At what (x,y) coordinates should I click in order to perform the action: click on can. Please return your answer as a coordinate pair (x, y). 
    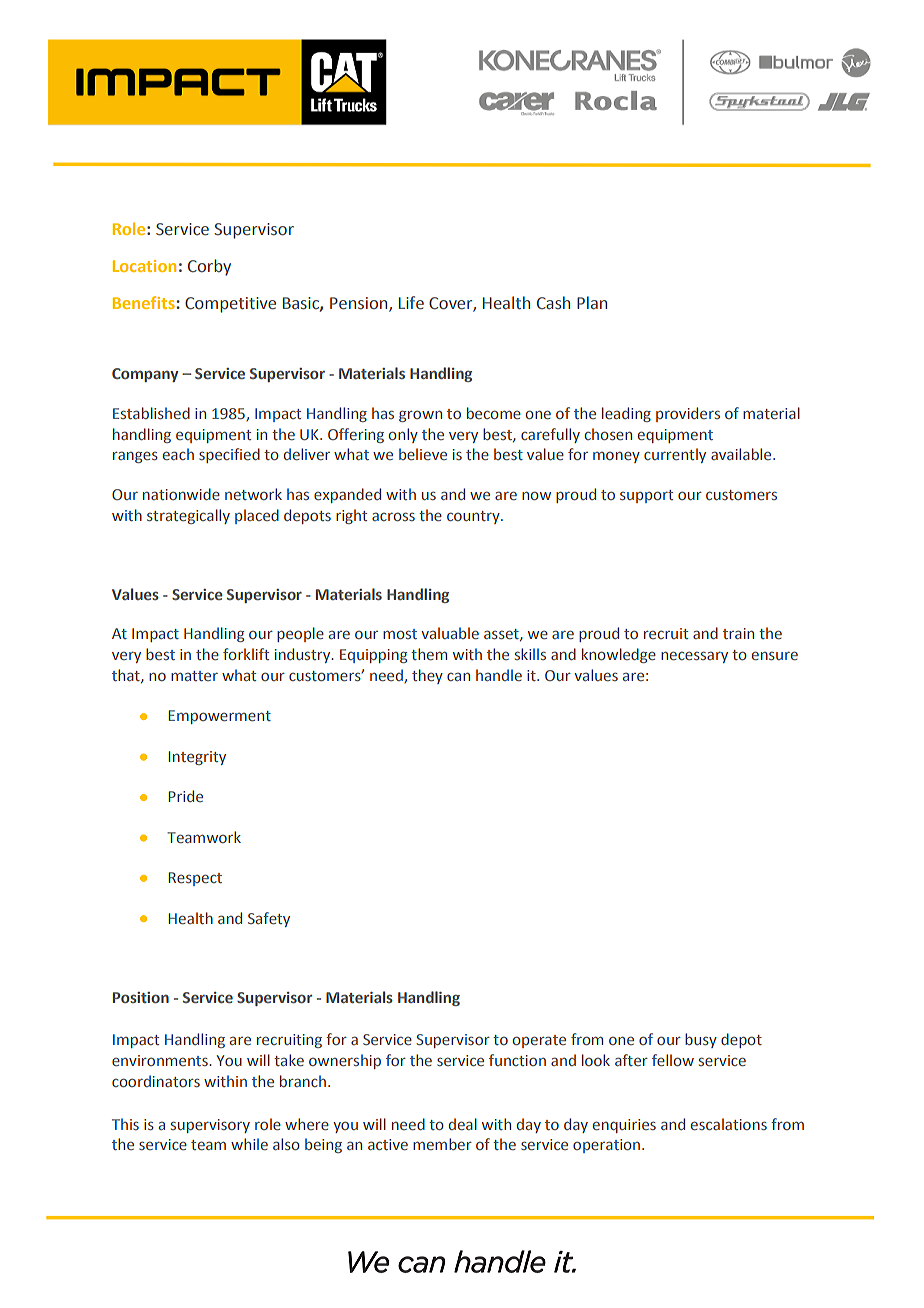
    Looking at the image, I should click on (458, 676).
